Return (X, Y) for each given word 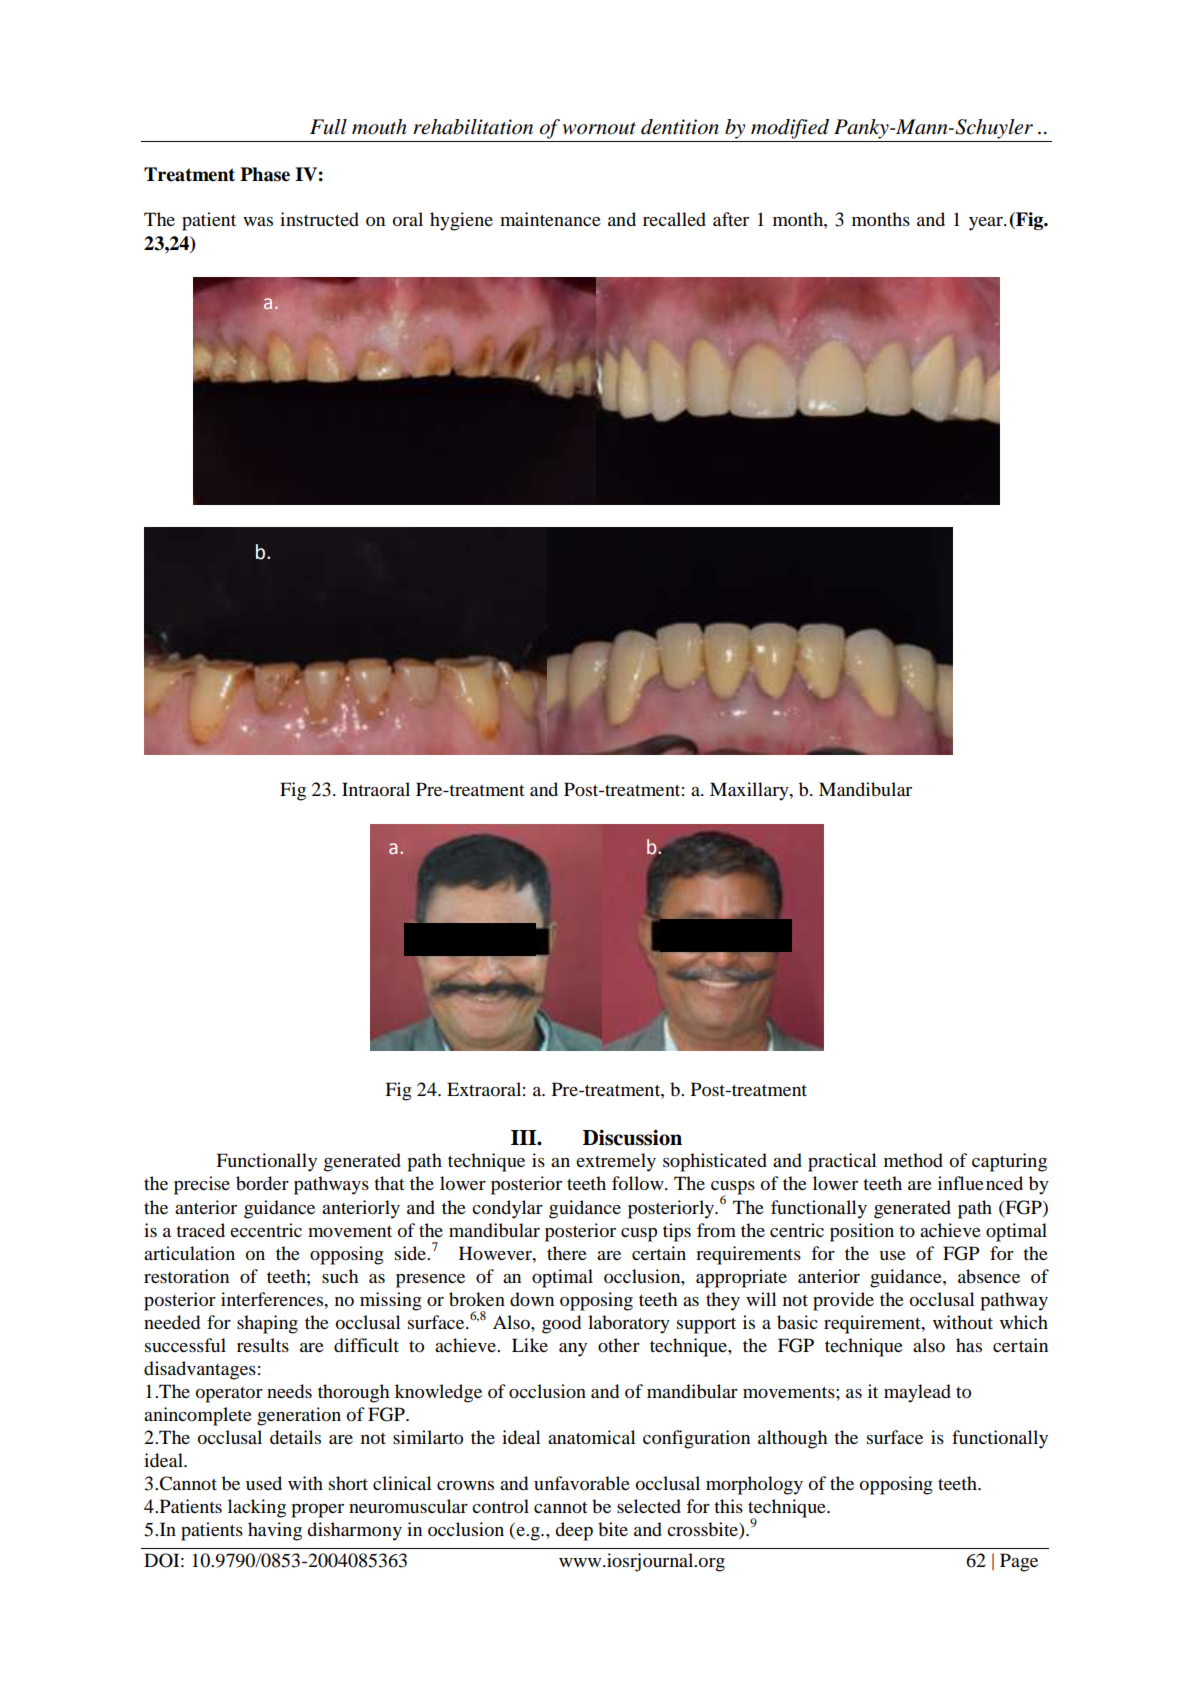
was (258, 221)
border (262, 1183)
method (913, 1160)
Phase (265, 174)
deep (574, 1531)
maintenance (550, 219)
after (731, 219)
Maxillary (750, 791)
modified (790, 129)
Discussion (632, 1137)
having (275, 1531)
